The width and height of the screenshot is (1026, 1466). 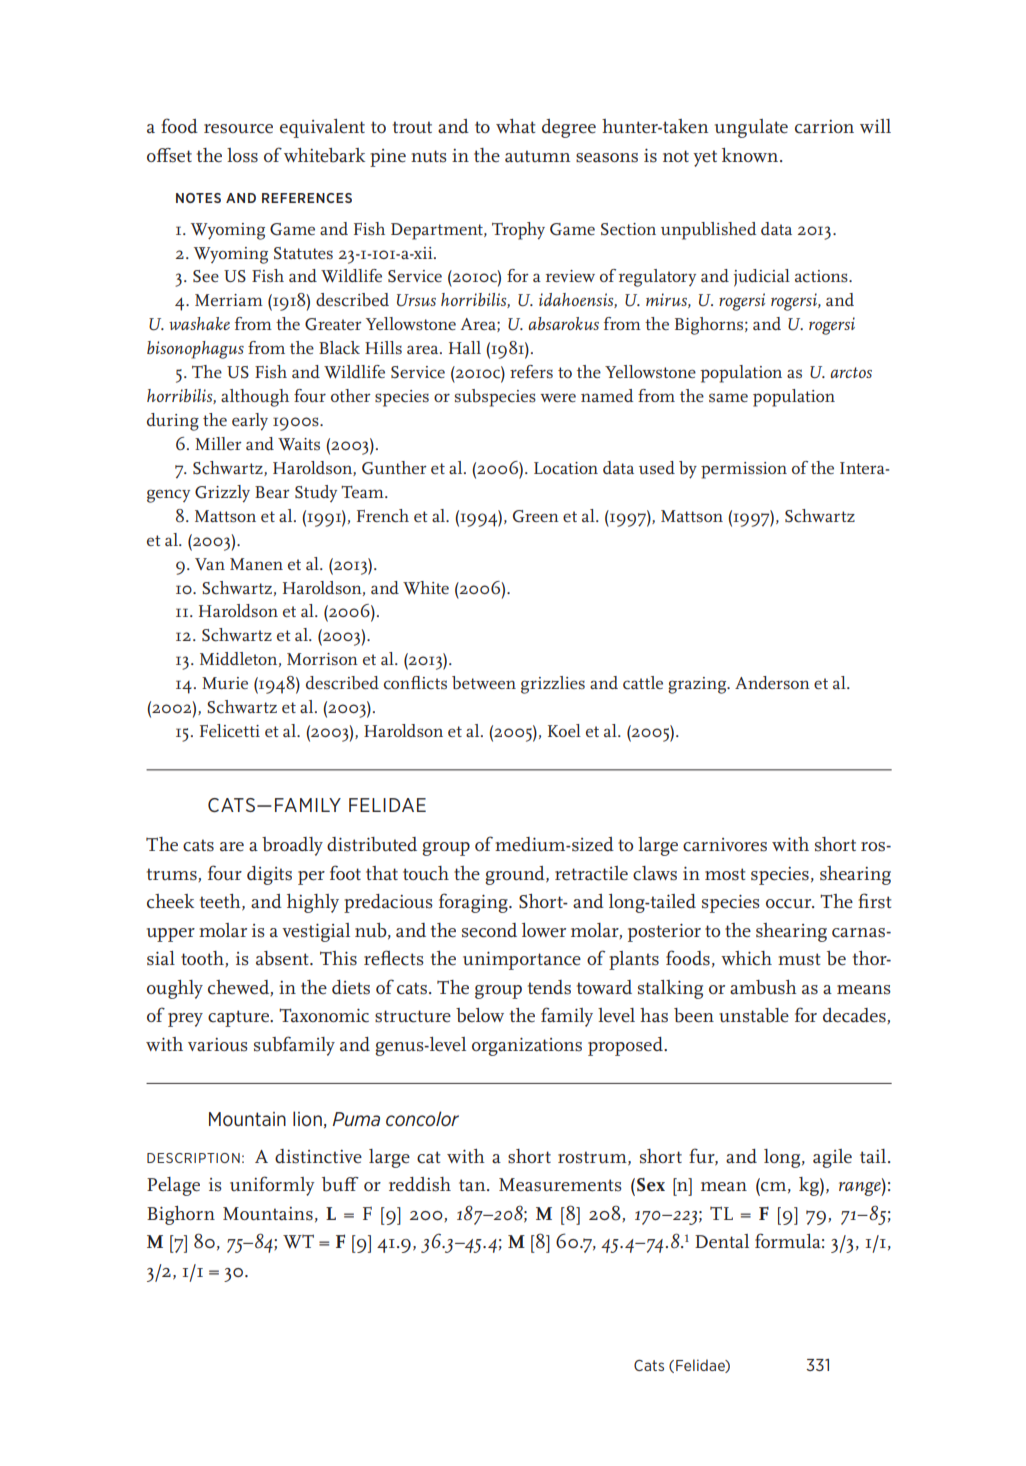 I want to click on Anderson, so click(x=772, y=683).
